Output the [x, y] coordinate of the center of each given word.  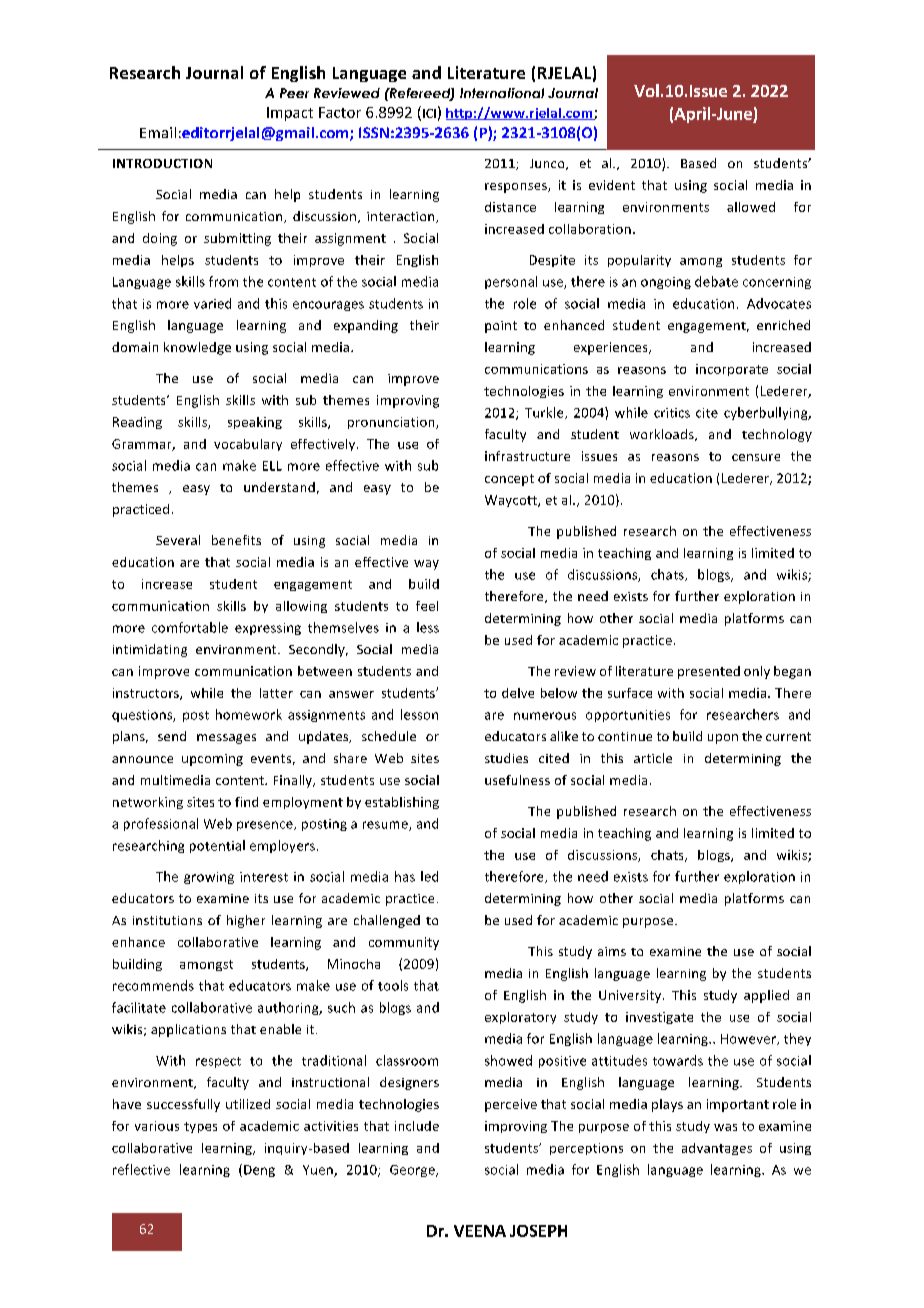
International [502, 93]
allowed [751, 207]
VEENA [480, 1231]
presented [709, 672]
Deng [259, 1171]
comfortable [190, 627]
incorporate [732, 370]
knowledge [197, 348]
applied [766, 996]
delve [518, 693]
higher [246, 921]
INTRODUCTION [162, 163]
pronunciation [392, 423]
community [404, 943]
